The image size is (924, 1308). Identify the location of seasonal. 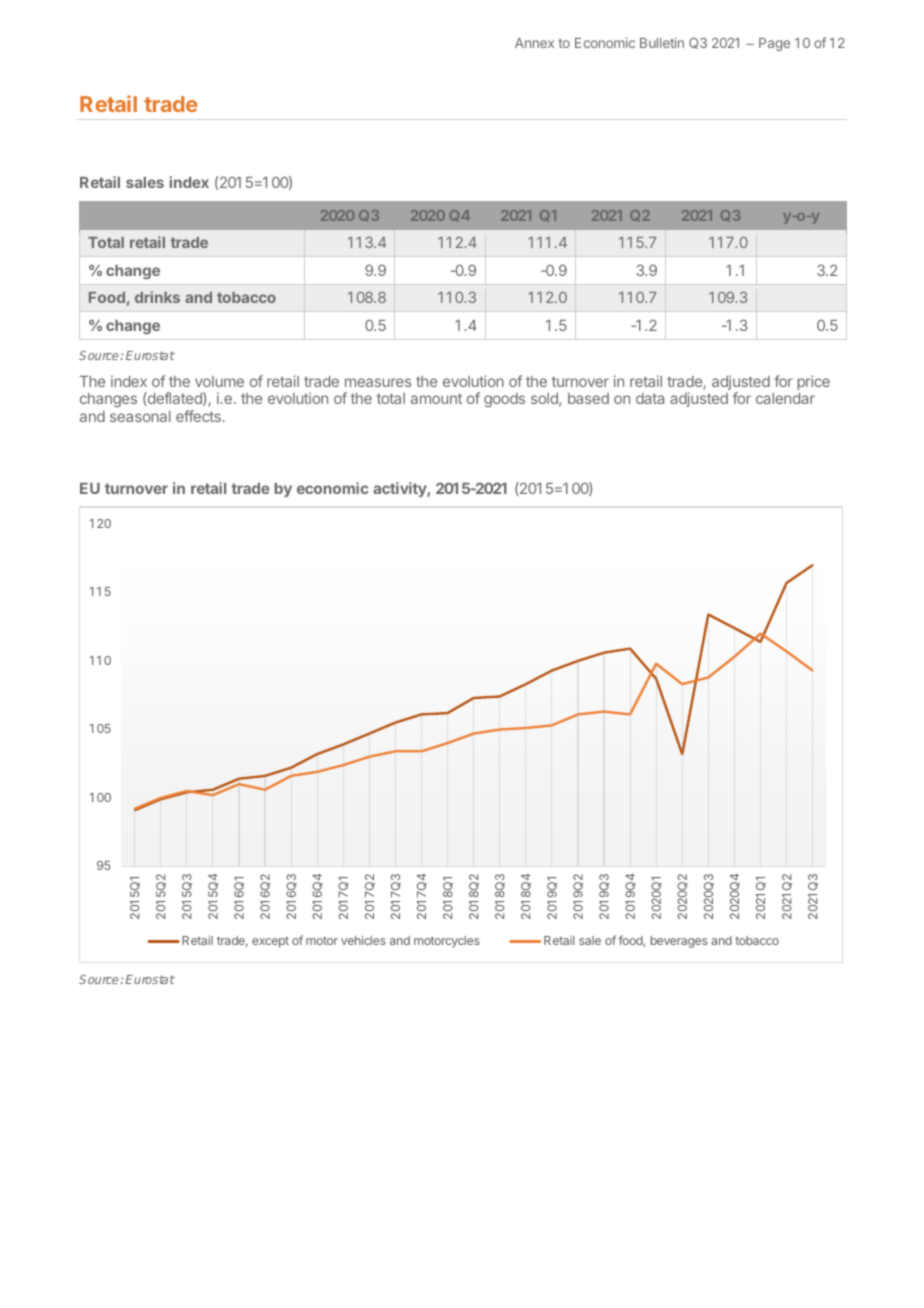
(140, 416).
